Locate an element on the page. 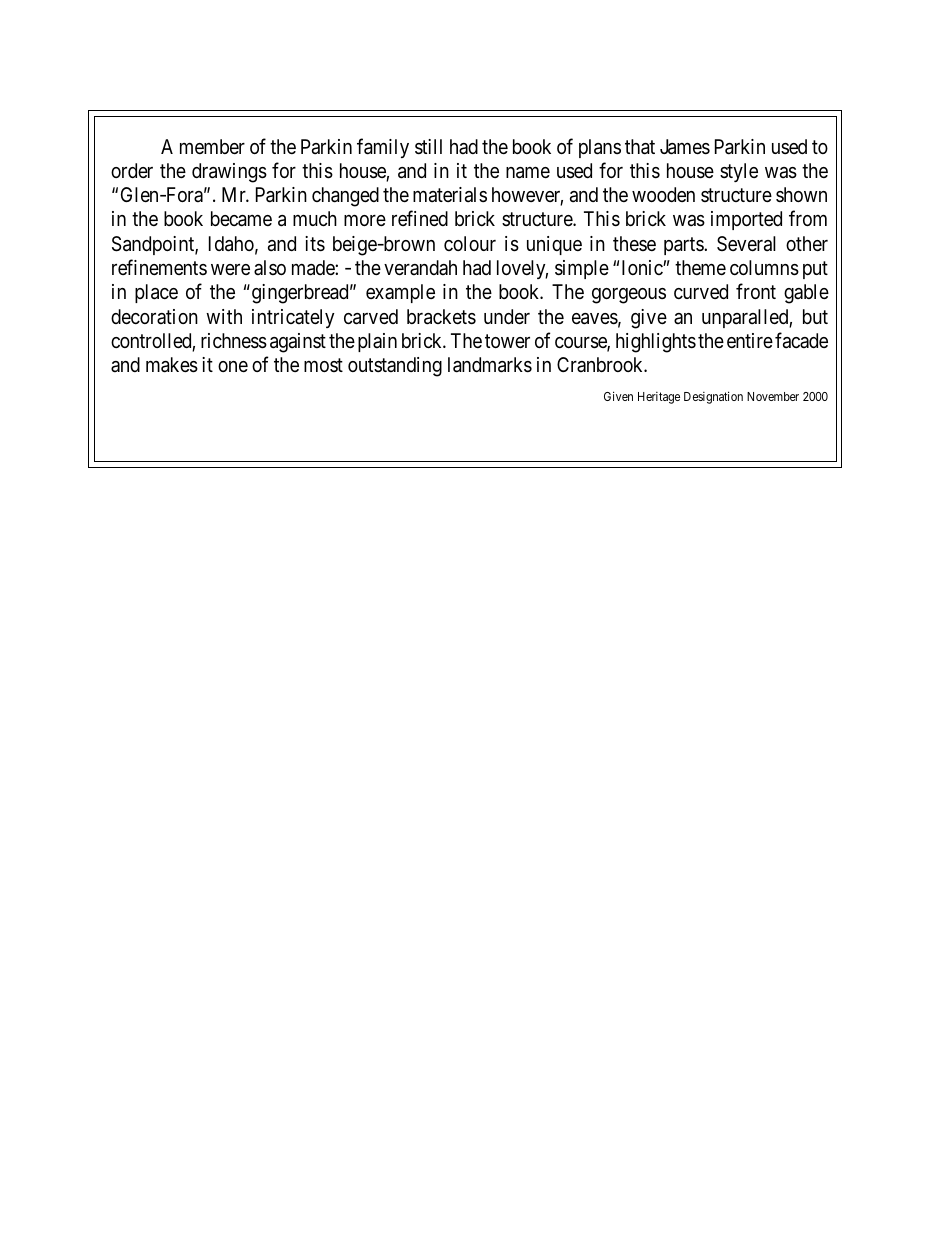 The image size is (952, 1233). still is located at coordinates (428, 147).
